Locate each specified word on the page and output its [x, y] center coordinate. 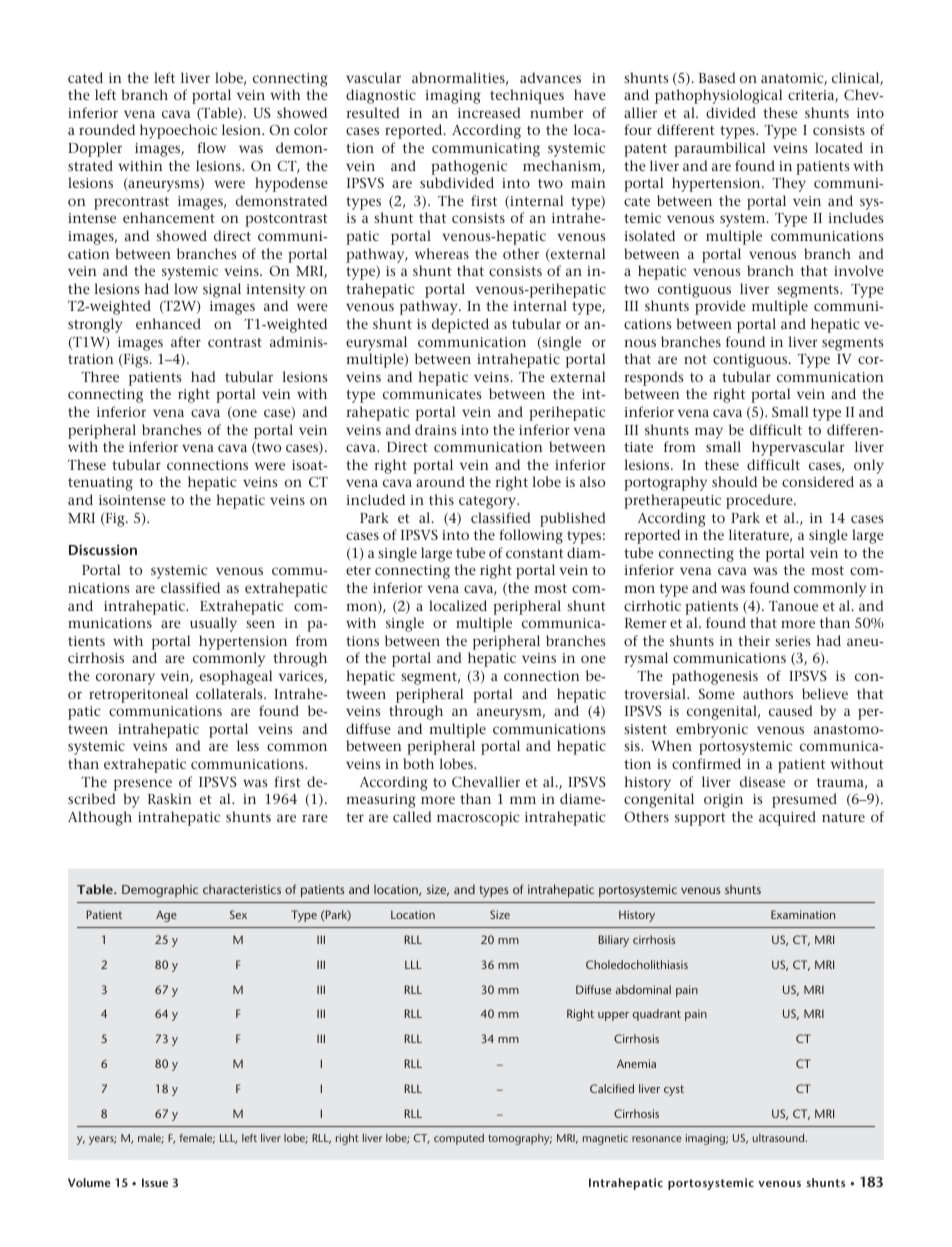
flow [211, 147]
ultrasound [780, 1138]
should [734, 481]
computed [459, 1139]
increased [489, 112]
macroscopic [478, 819]
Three [100, 376]
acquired [787, 818]
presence [143, 785]
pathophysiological [719, 96]
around [440, 481]
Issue [155, 1182]
